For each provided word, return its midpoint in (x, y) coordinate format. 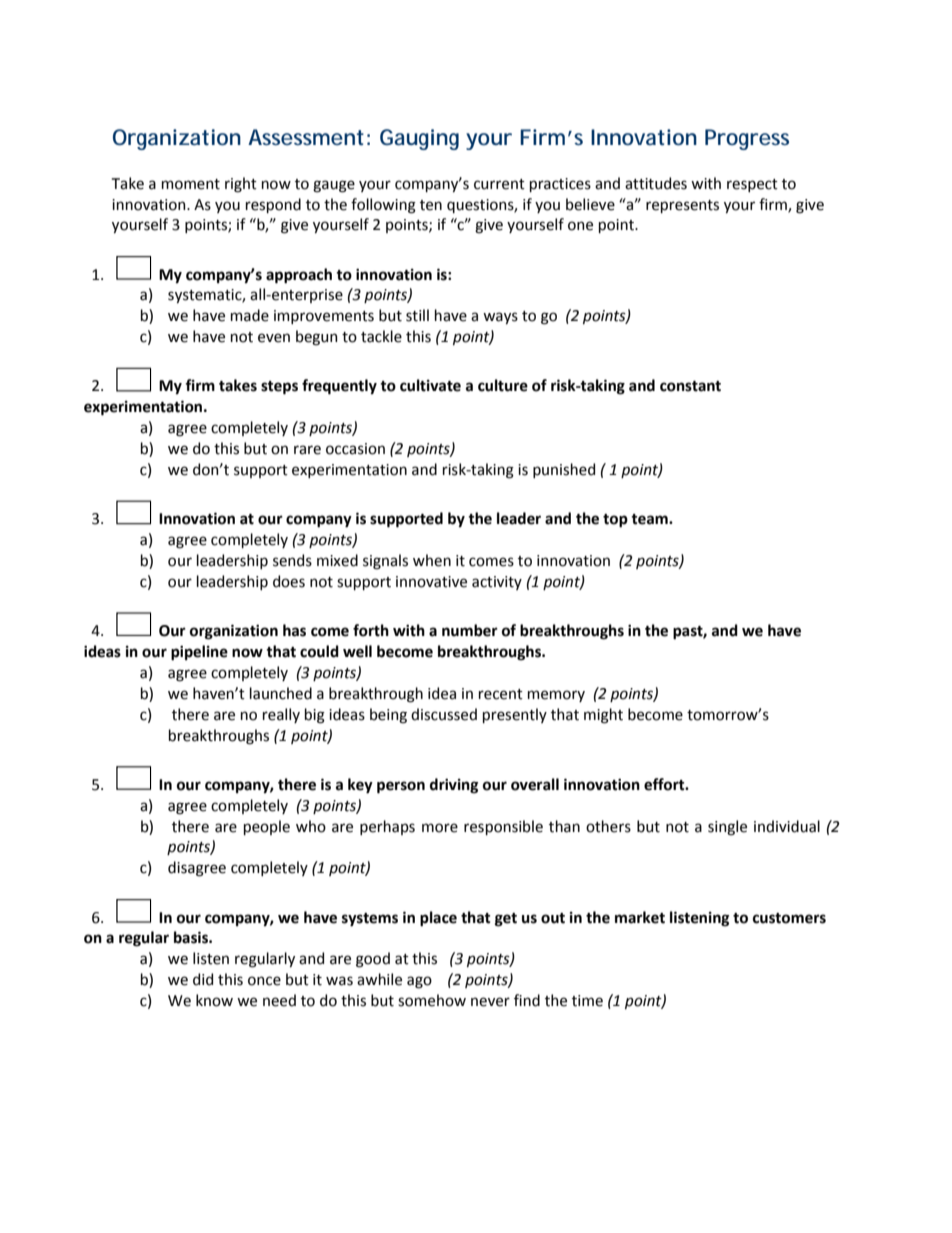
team (650, 519)
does (289, 581)
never (490, 1002)
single (727, 828)
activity (497, 583)
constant (690, 386)
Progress (747, 139)
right (241, 185)
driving (454, 786)
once (264, 981)
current (499, 184)
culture (503, 385)
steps (279, 388)
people (267, 827)
